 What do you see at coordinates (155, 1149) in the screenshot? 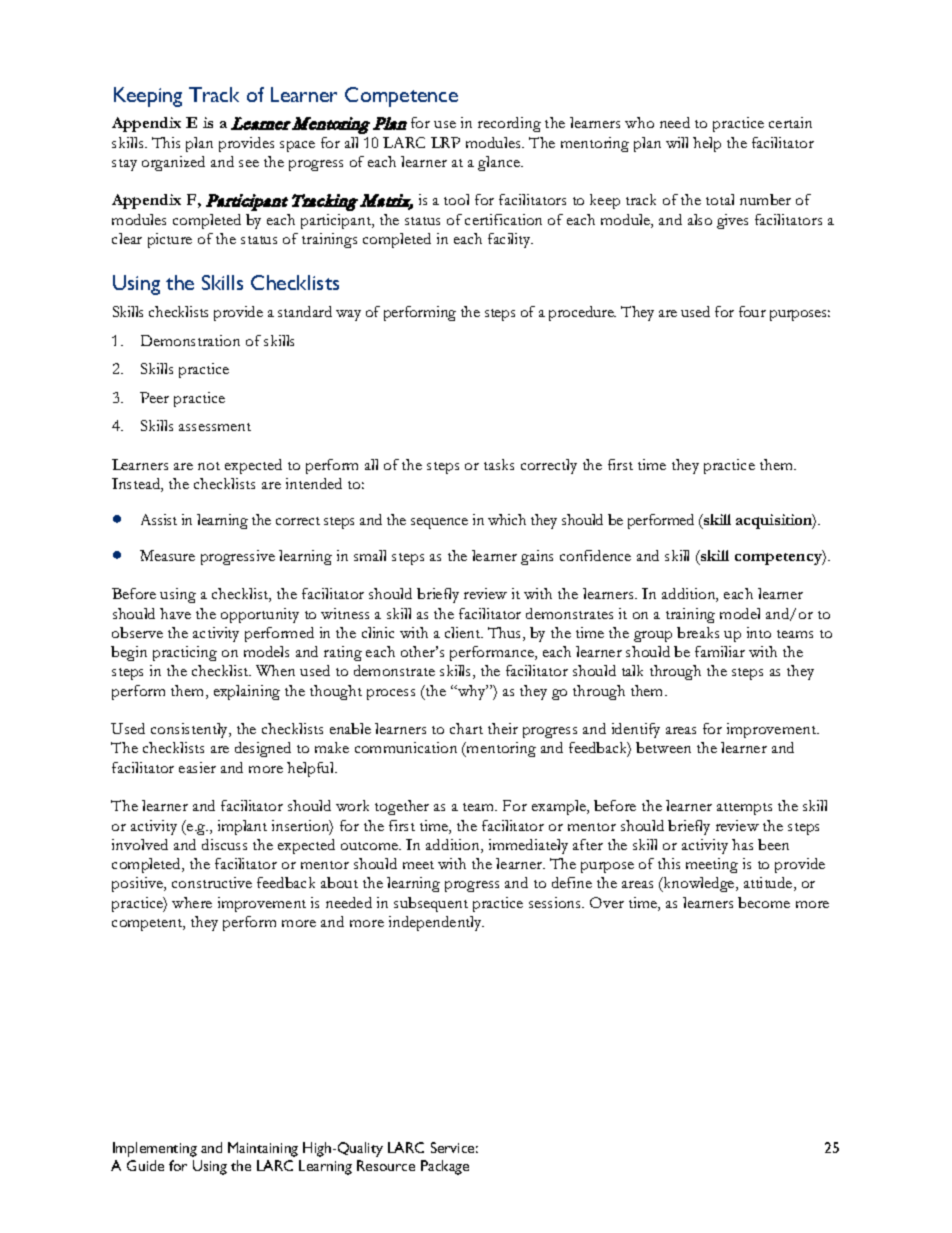
I see `Implementing` at bounding box center [155, 1149].
